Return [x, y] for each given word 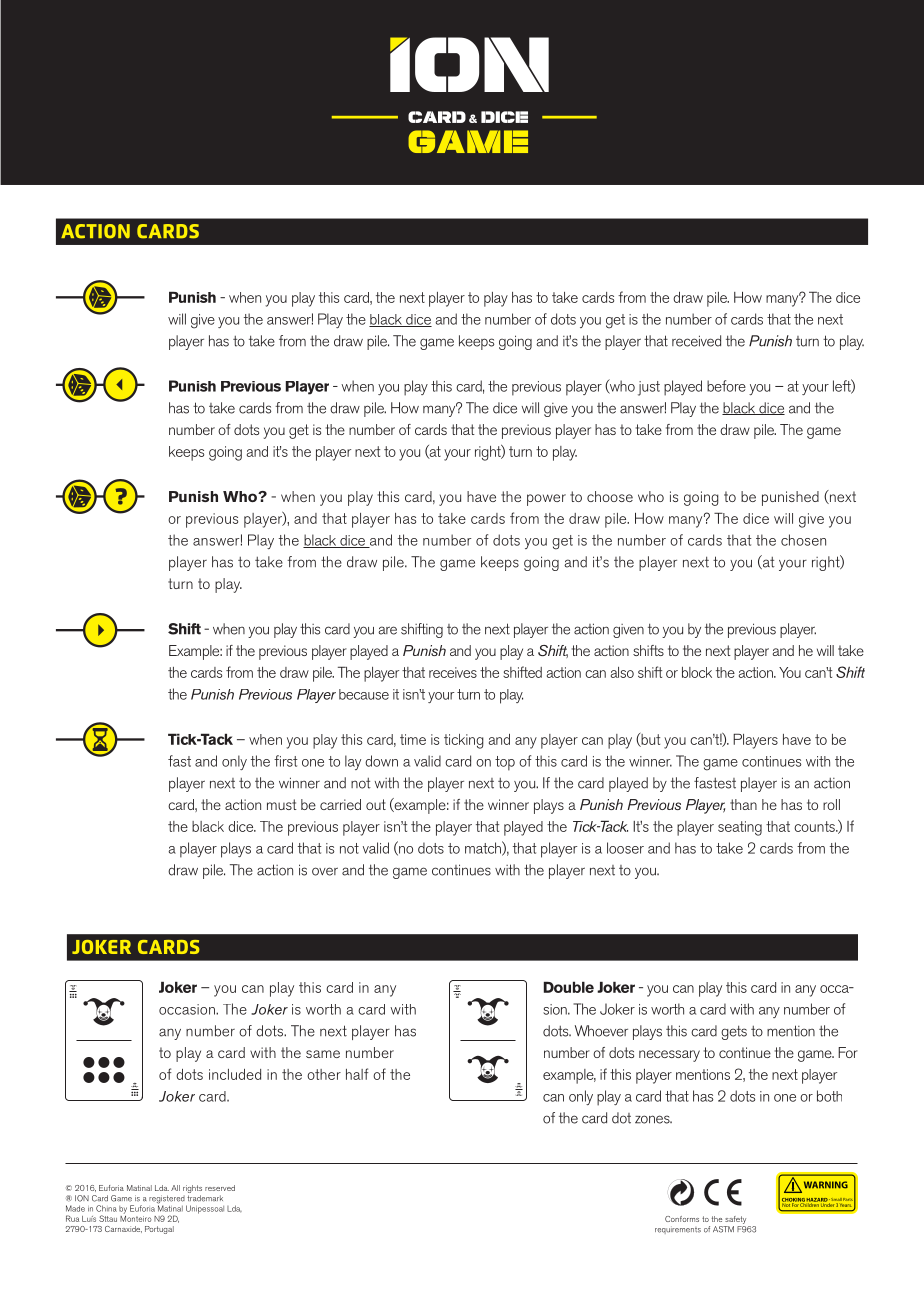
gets [734, 1032]
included [235, 1074]
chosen [803, 540]
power [546, 500]
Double [569, 987]
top [505, 763]
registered [167, 1200]
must [282, 804]
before [726, 386]
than [743, 804]
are [387, 630]
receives [453, 672]
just [649, 388]
